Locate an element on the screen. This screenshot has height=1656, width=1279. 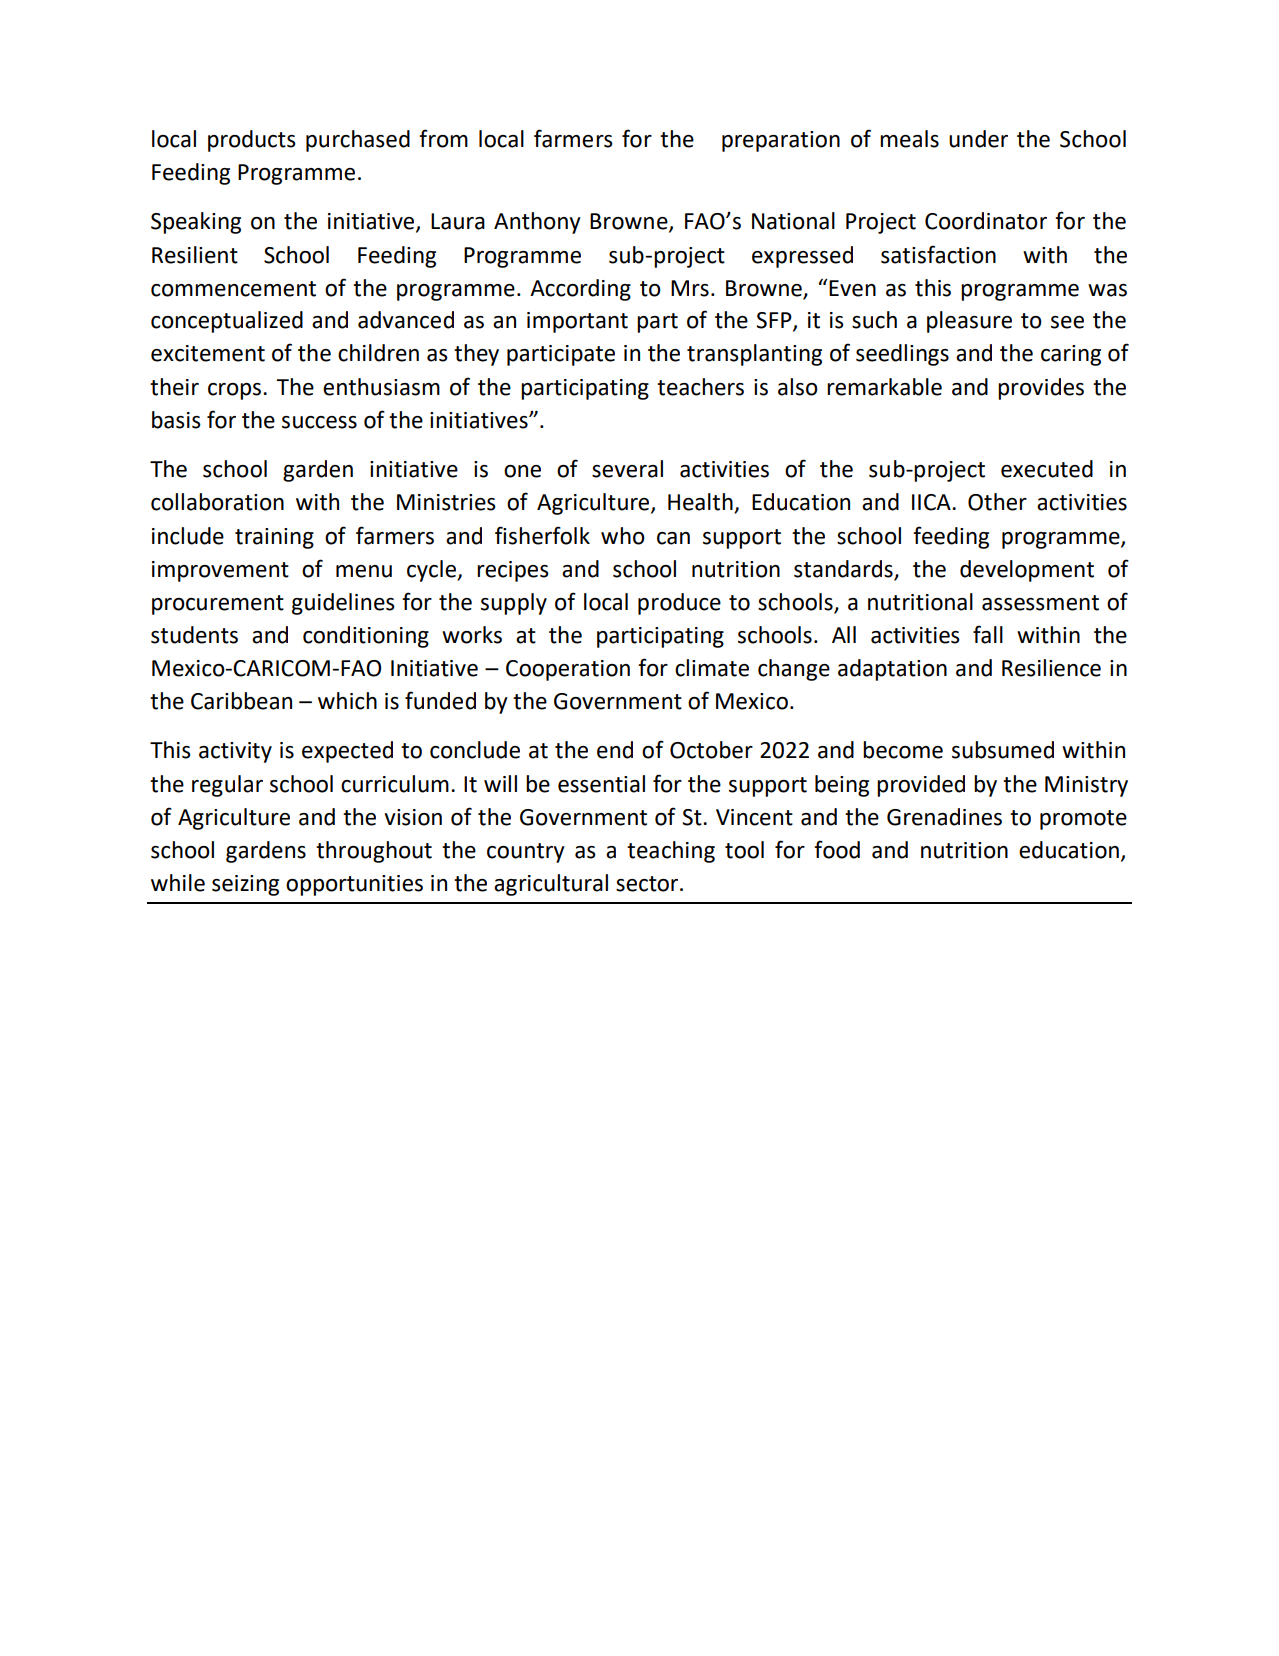
products is located at coordinates (252, 141).
